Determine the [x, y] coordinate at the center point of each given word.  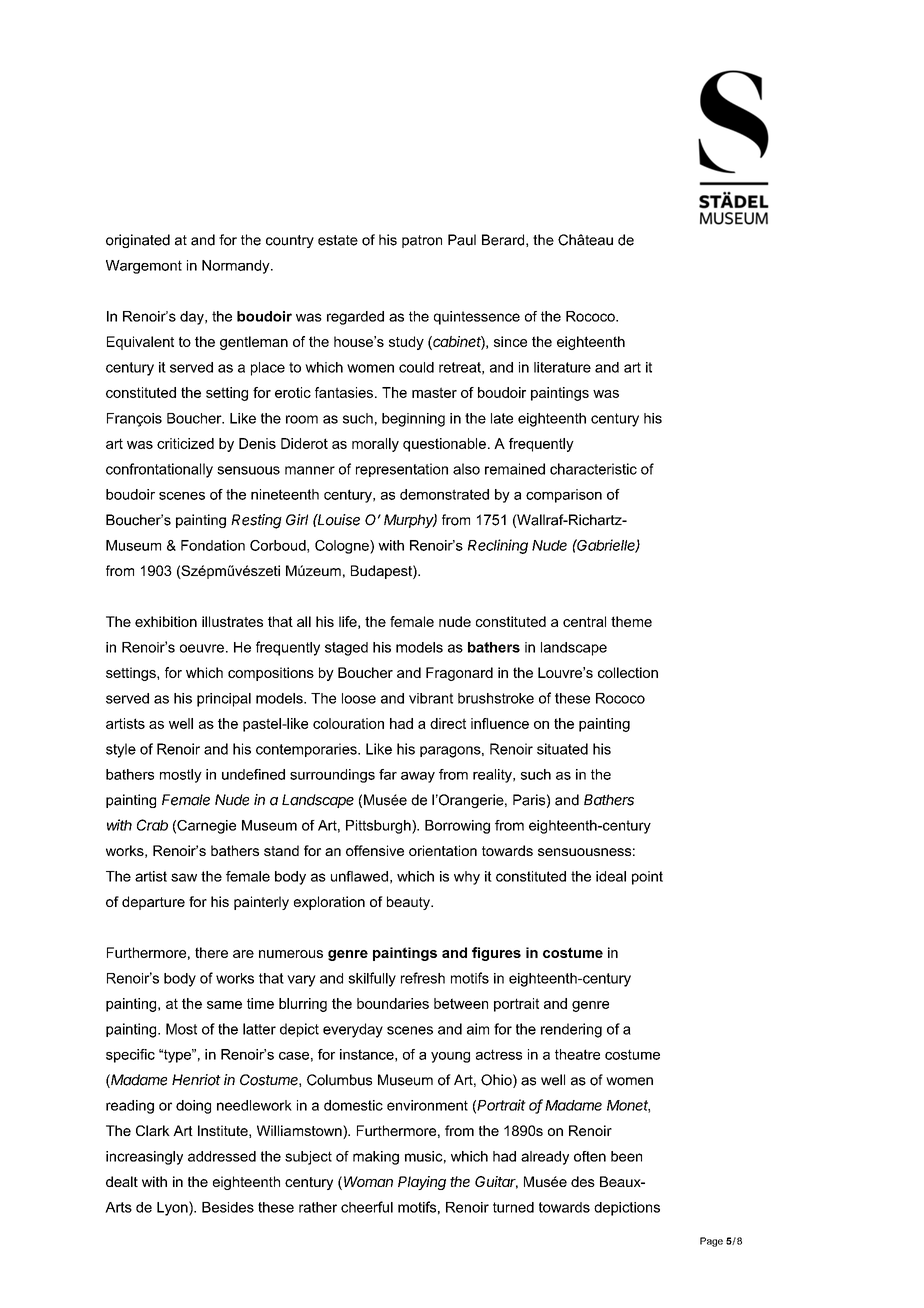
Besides [228, 1207]
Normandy [237, 267]
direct [448, 723]
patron [422, 241]
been [626, 1156]
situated [562, 749]
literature [562, 367]
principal [224, 700]
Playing [422, 1183]
